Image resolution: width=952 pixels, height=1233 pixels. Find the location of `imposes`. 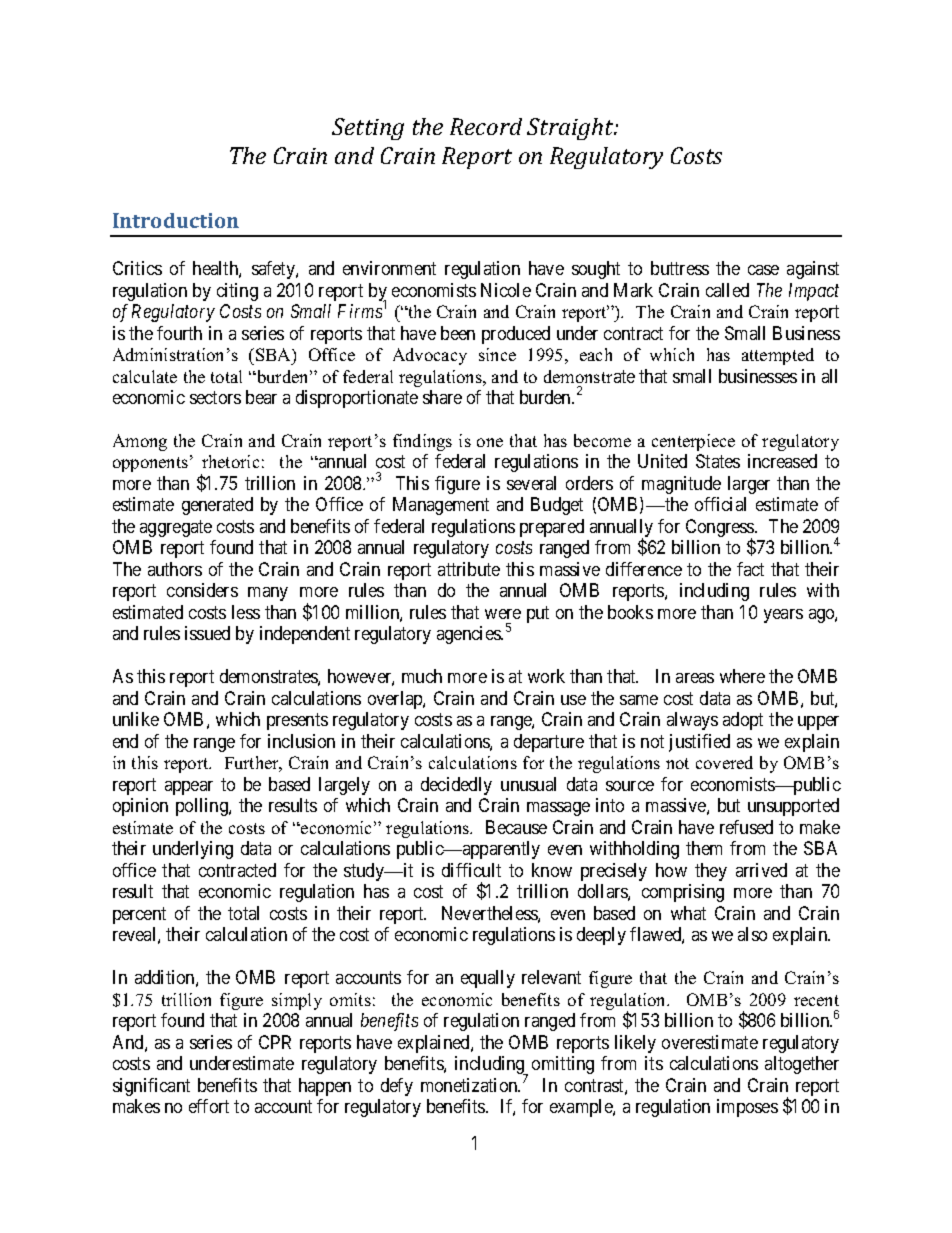

imposes is located at coordinates (747, 1108).
